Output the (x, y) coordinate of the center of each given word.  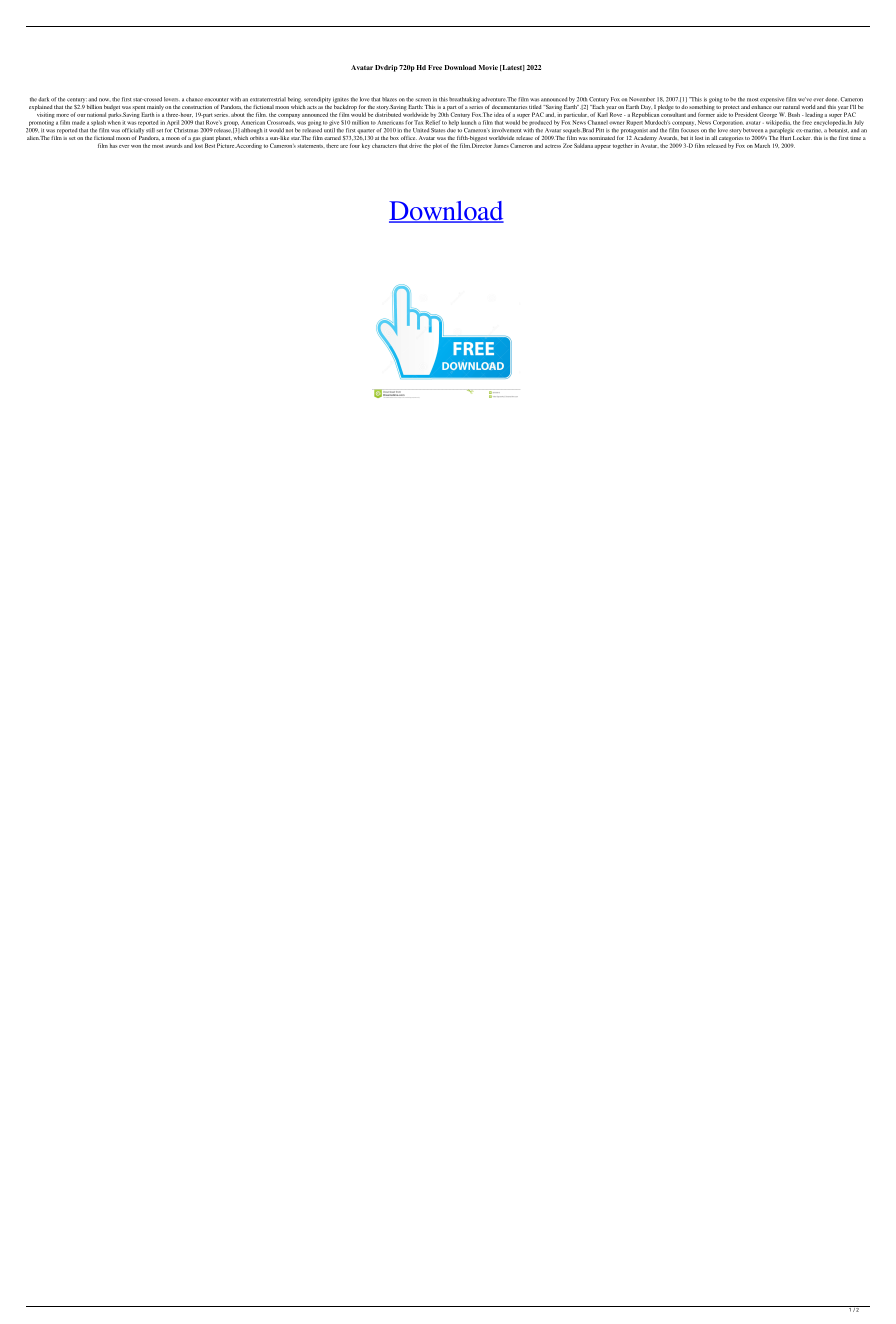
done (831, 99)
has (113, 145)
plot (437, 146)
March (762, 145)
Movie (488, 67)
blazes (389, 99)
